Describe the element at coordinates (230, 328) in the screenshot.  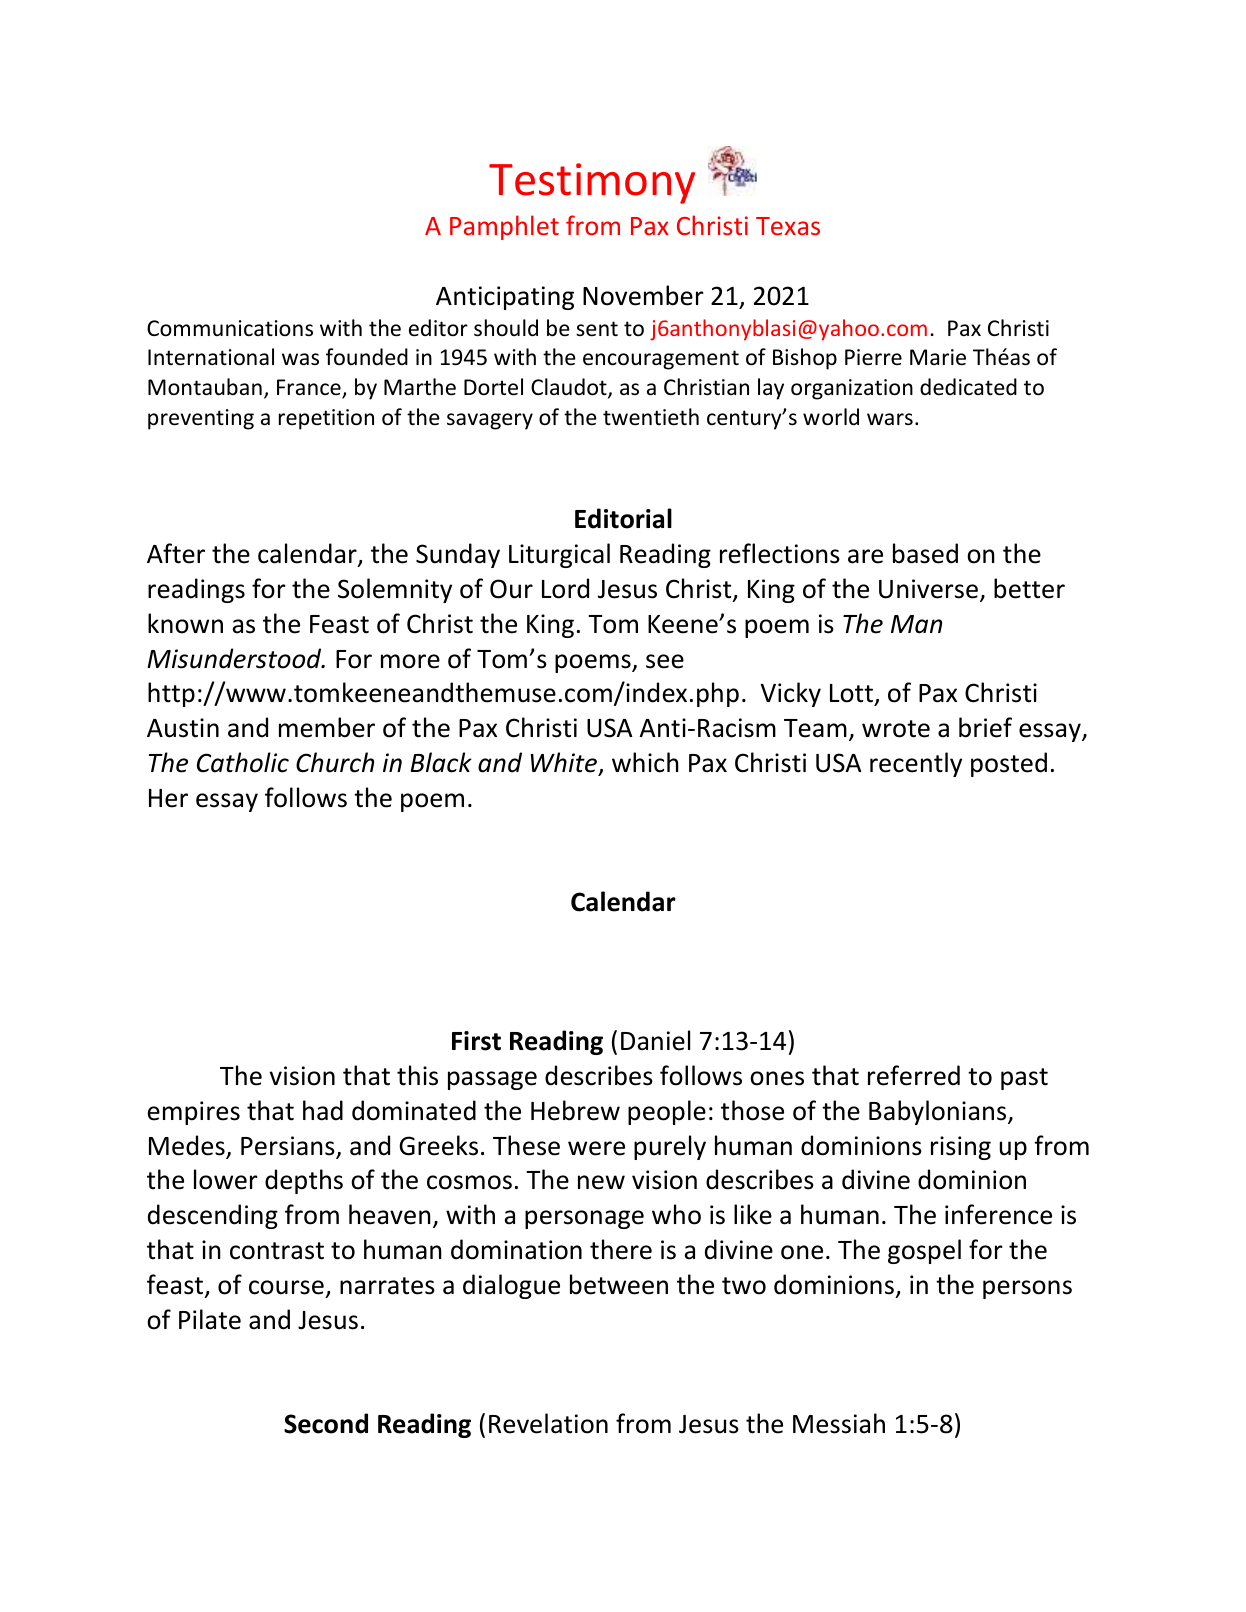
I see `Communications` at that location.
